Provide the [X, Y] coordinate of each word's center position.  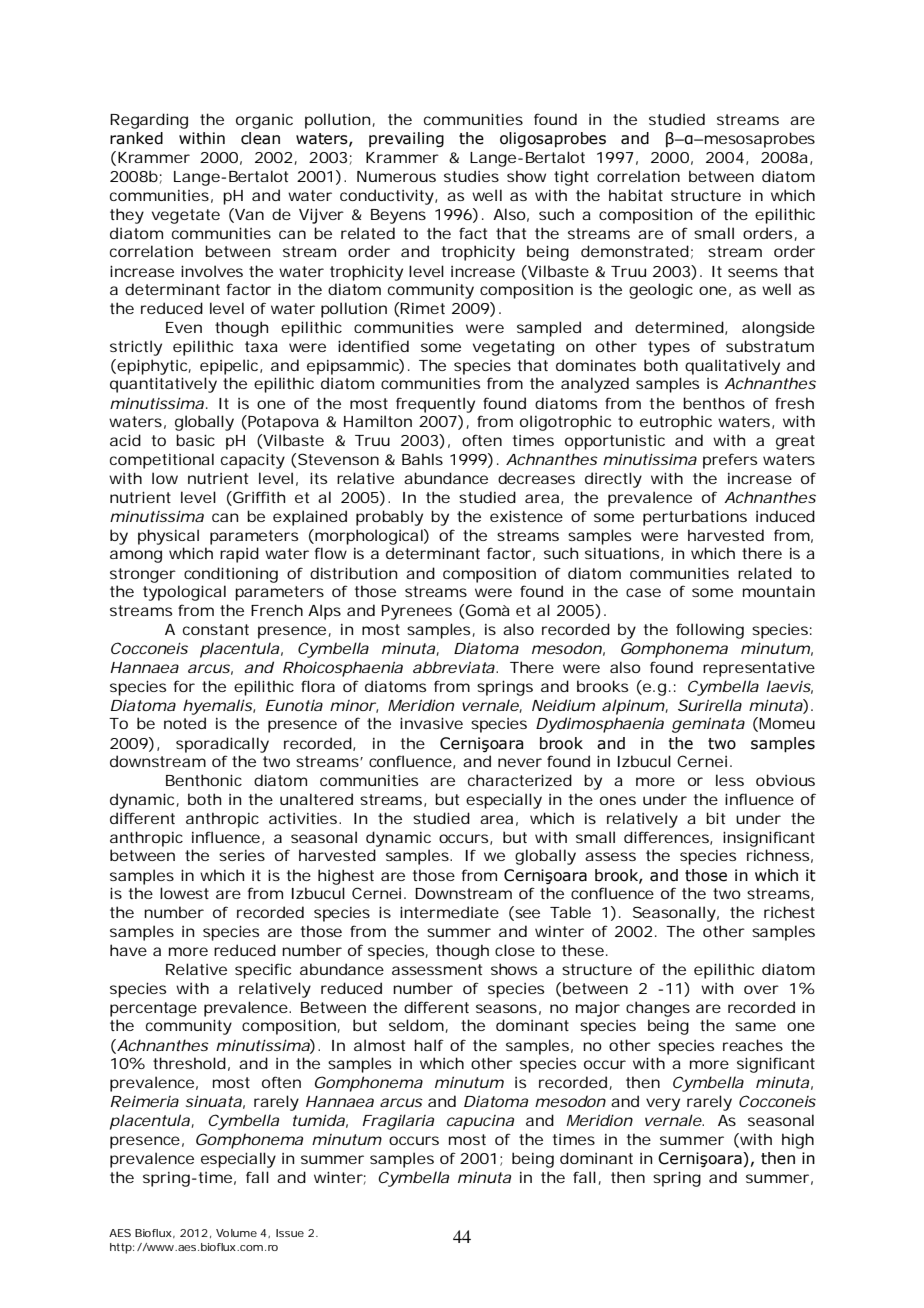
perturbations [695, 518]
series [242, 855]
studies [471, 176]
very [663, 1104]
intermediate [449, 912]
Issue [290, 1233]
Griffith [258, 497]
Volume [236, 1233]
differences [668, 838]
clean [260, 138]
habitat [636, 195]
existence [526, 516]
